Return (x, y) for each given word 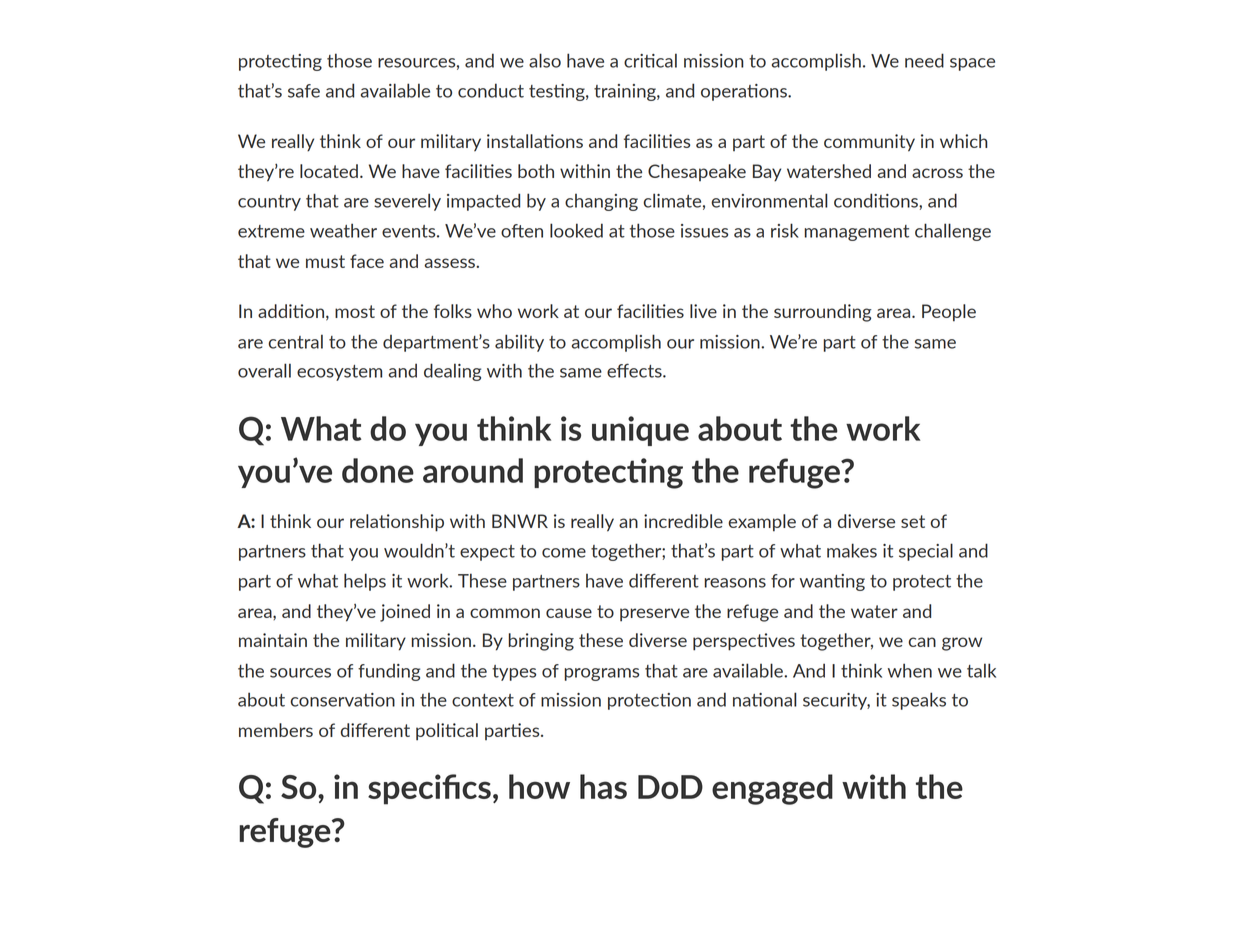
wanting (832, 582)
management (856, 233)
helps (365, 582)
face (367, 261)
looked (576, 230)
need (924, 60)
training (626, 92)
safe (304, 91)
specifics (429, 789)
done (378, 470)
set (913, 521)
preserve (654, 615)
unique (640, 431)
